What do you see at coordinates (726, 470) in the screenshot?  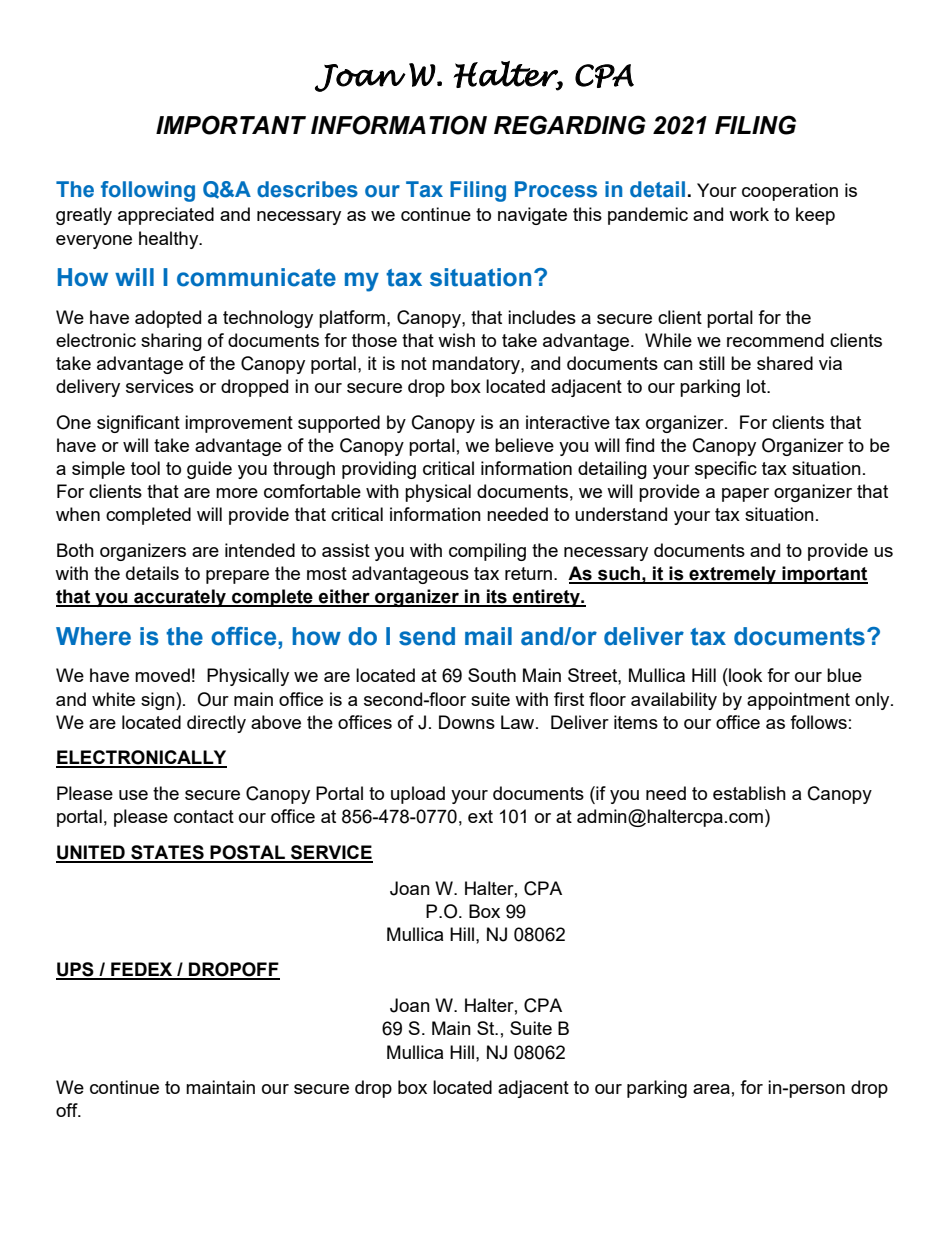 I see `specific` at bounding box center [726, 470].
